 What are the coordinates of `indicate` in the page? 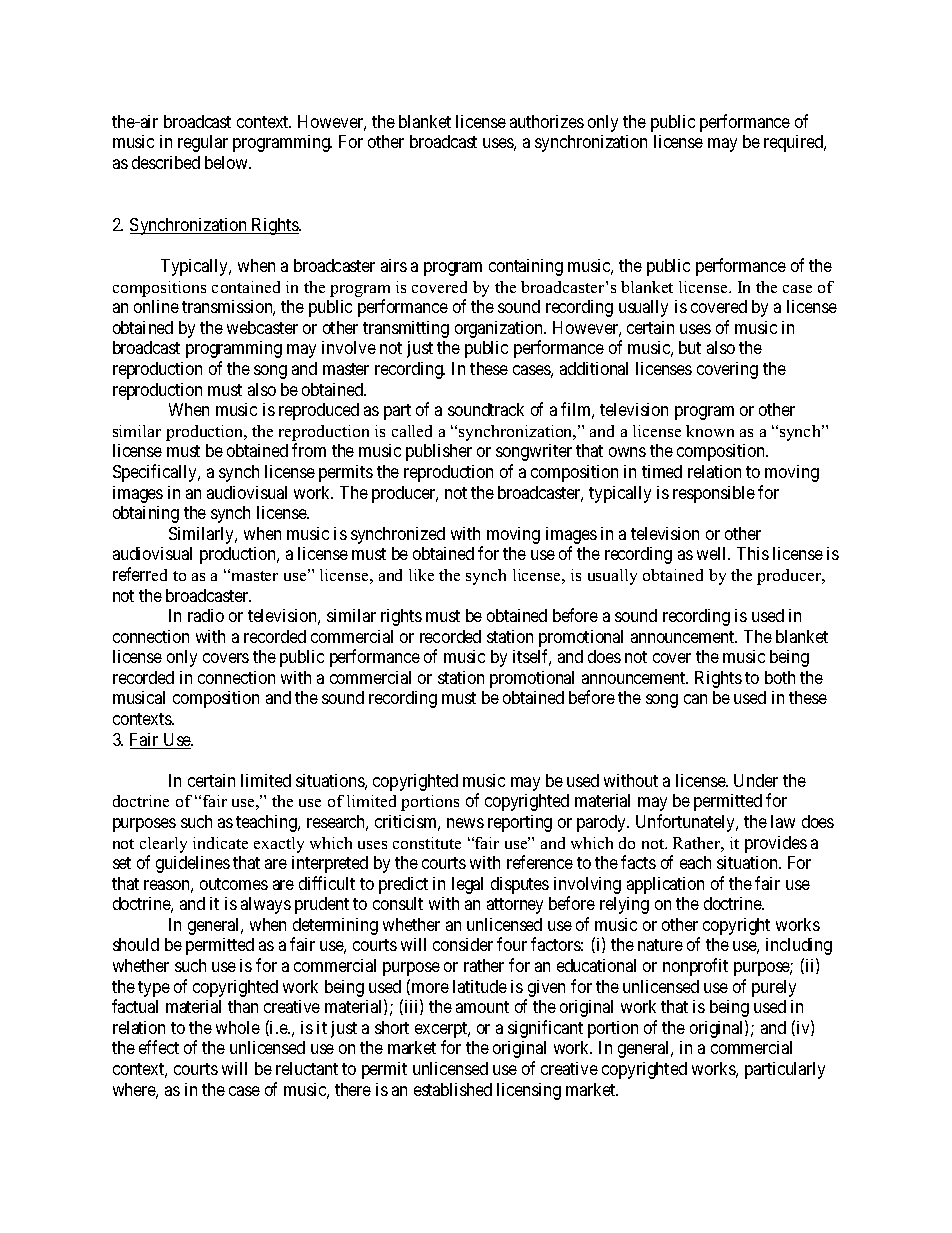 It's located at (220, 843).
